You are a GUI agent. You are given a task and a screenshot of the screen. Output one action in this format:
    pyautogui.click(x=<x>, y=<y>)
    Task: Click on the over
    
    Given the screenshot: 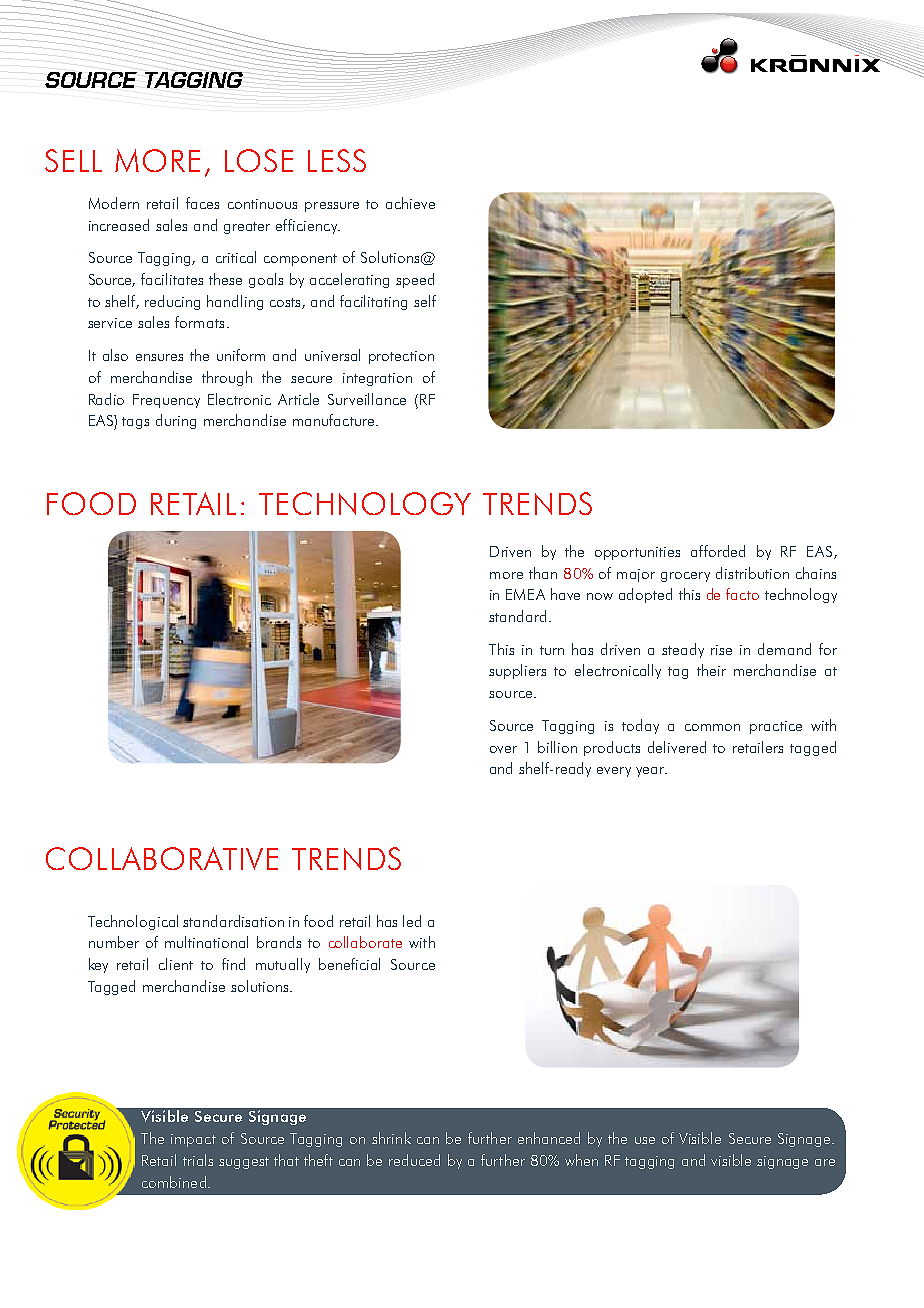 What is the action you would take?
    pyautogui.click(x=503, y=749)
